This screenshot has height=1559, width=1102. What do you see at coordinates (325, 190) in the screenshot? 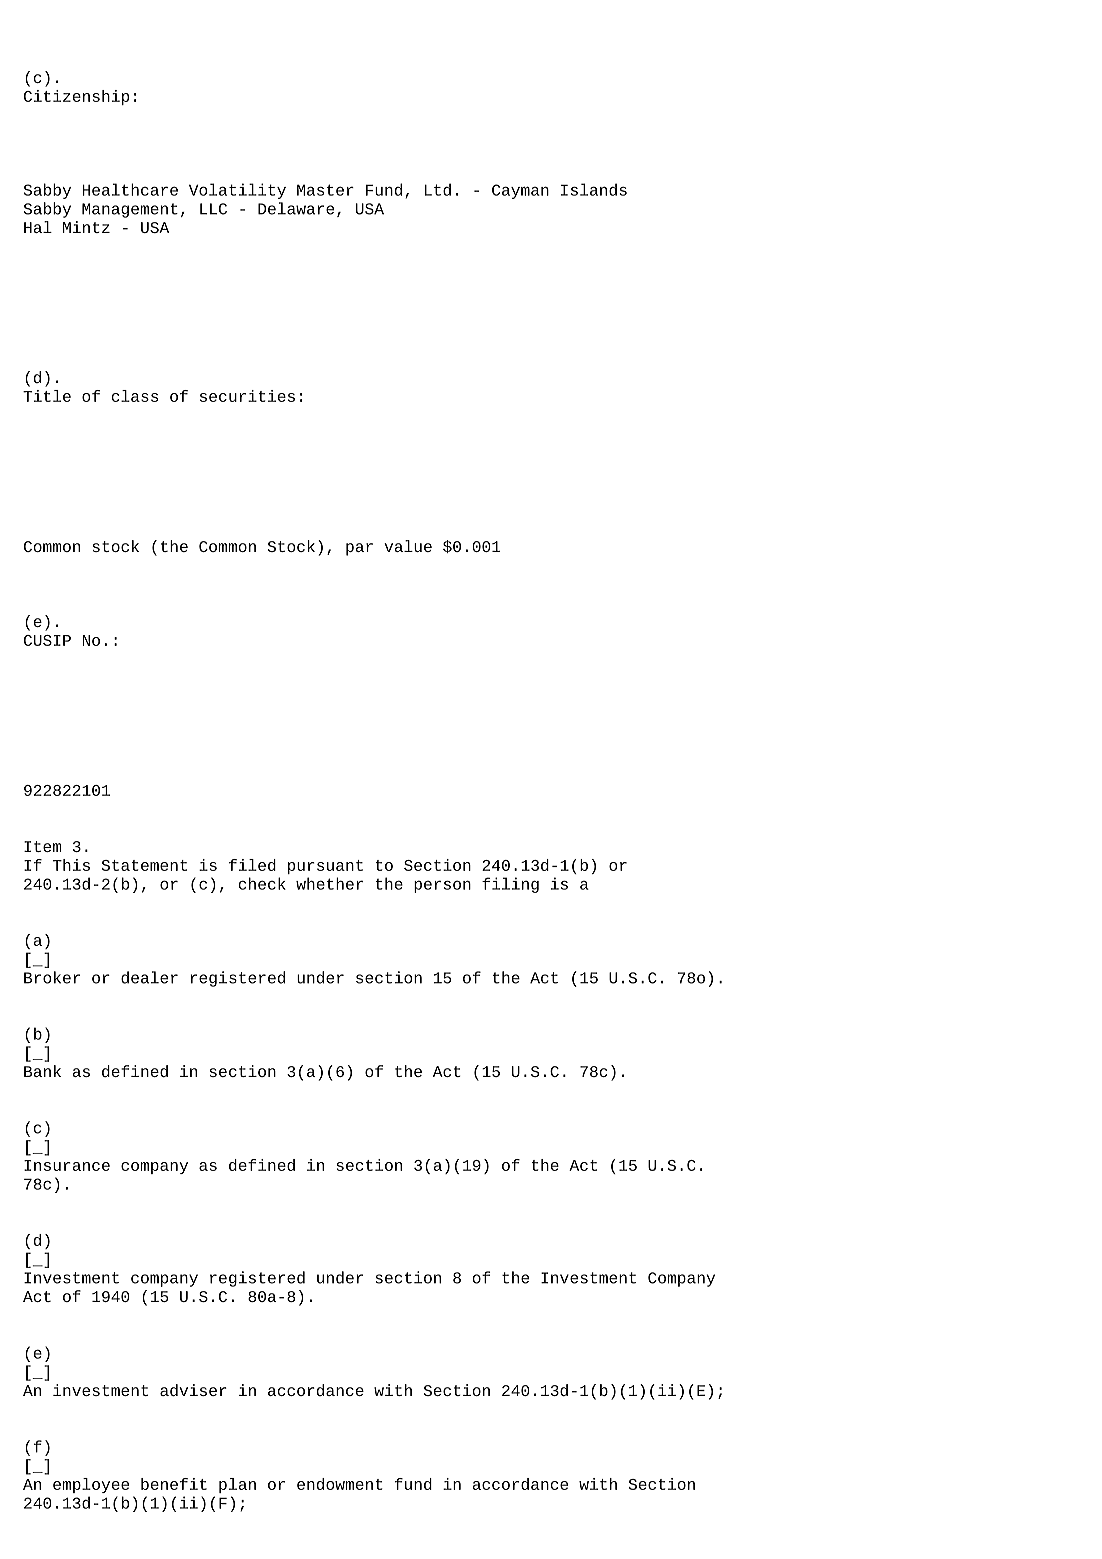
I see `Master` at bounding box center [325, 190].
